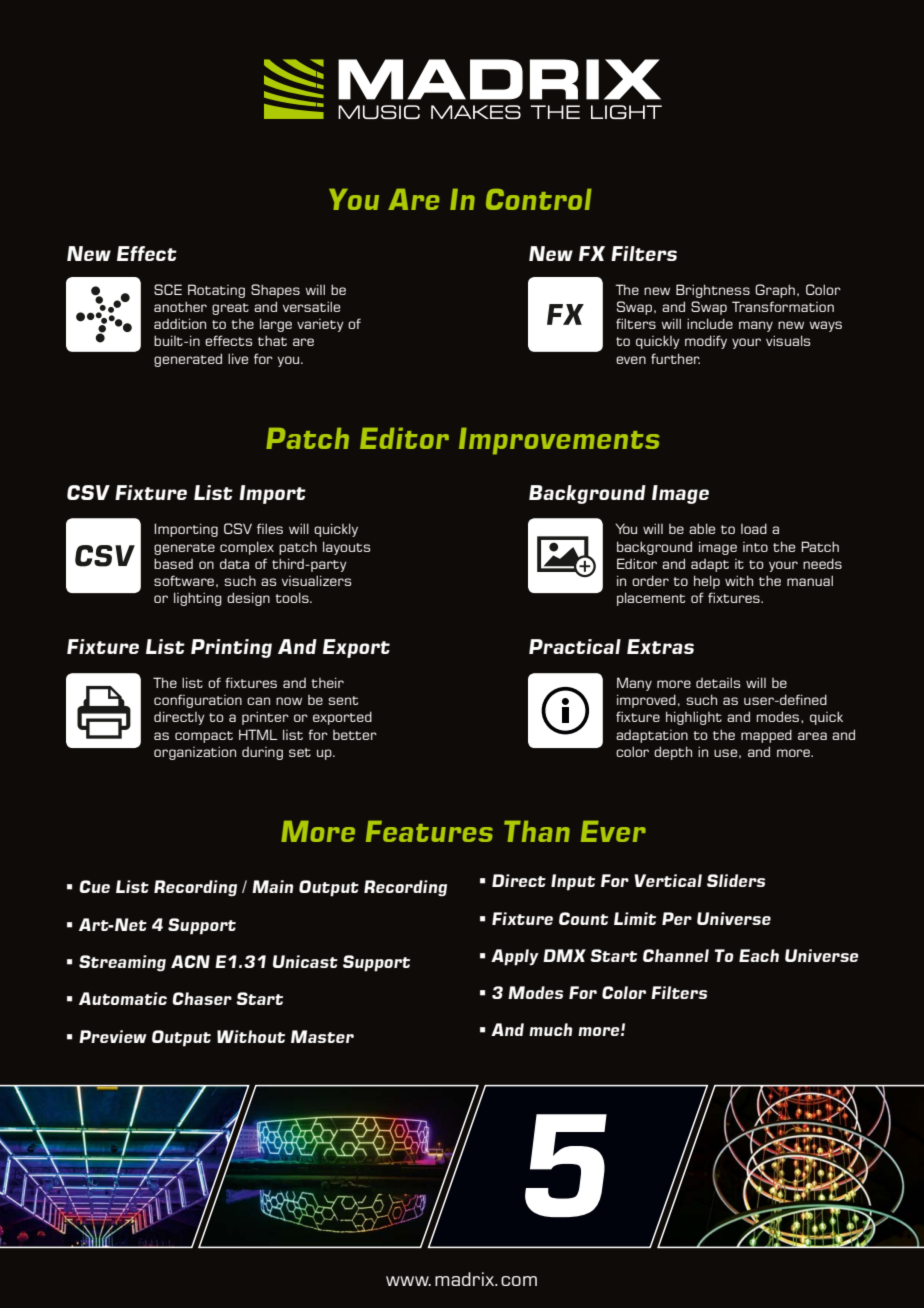 The width and height of the page is (924, 1308). I want to click on Chaser, so click(202, 998).
